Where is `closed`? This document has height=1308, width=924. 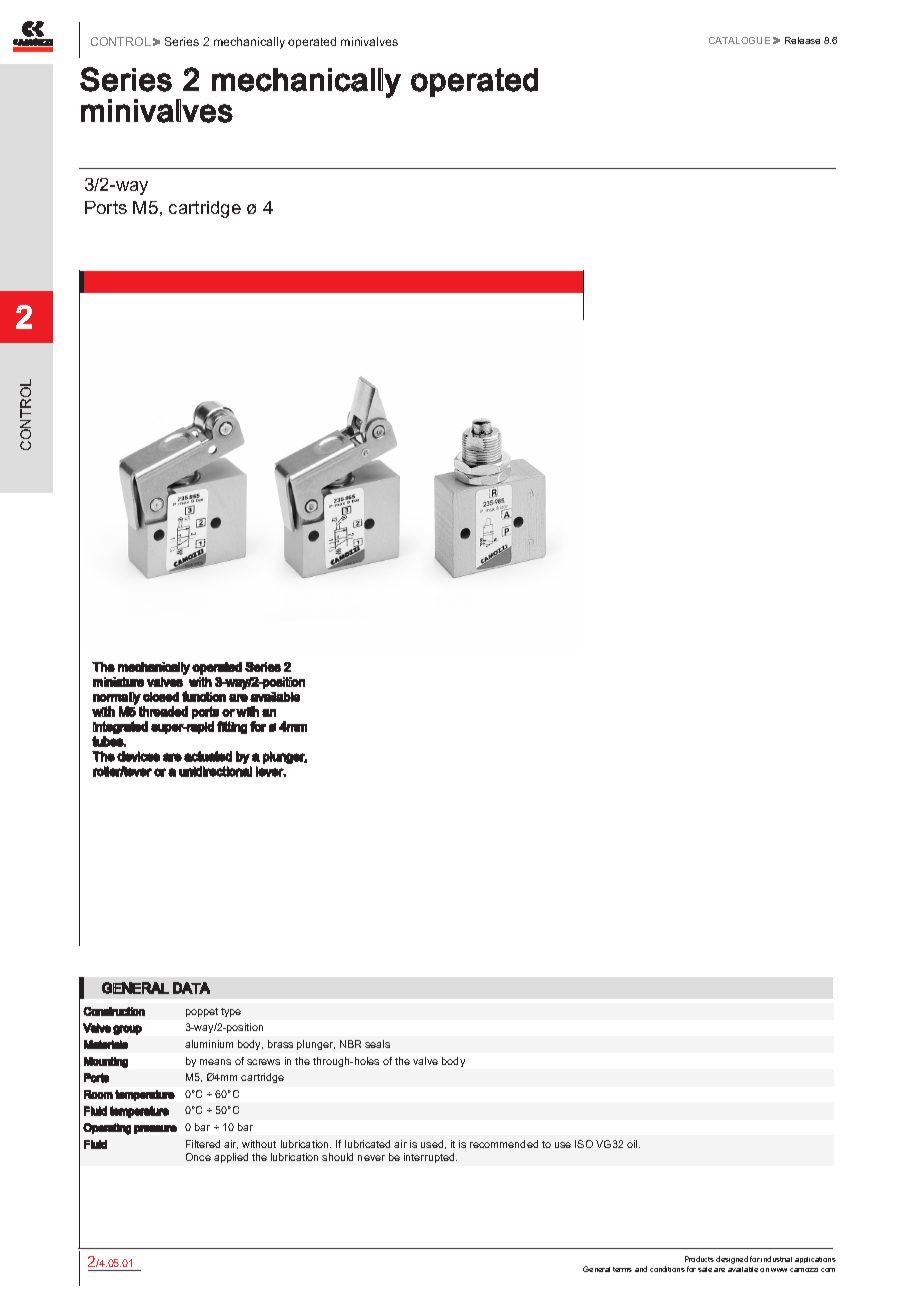 closed is located at coordinates (161, 697).
